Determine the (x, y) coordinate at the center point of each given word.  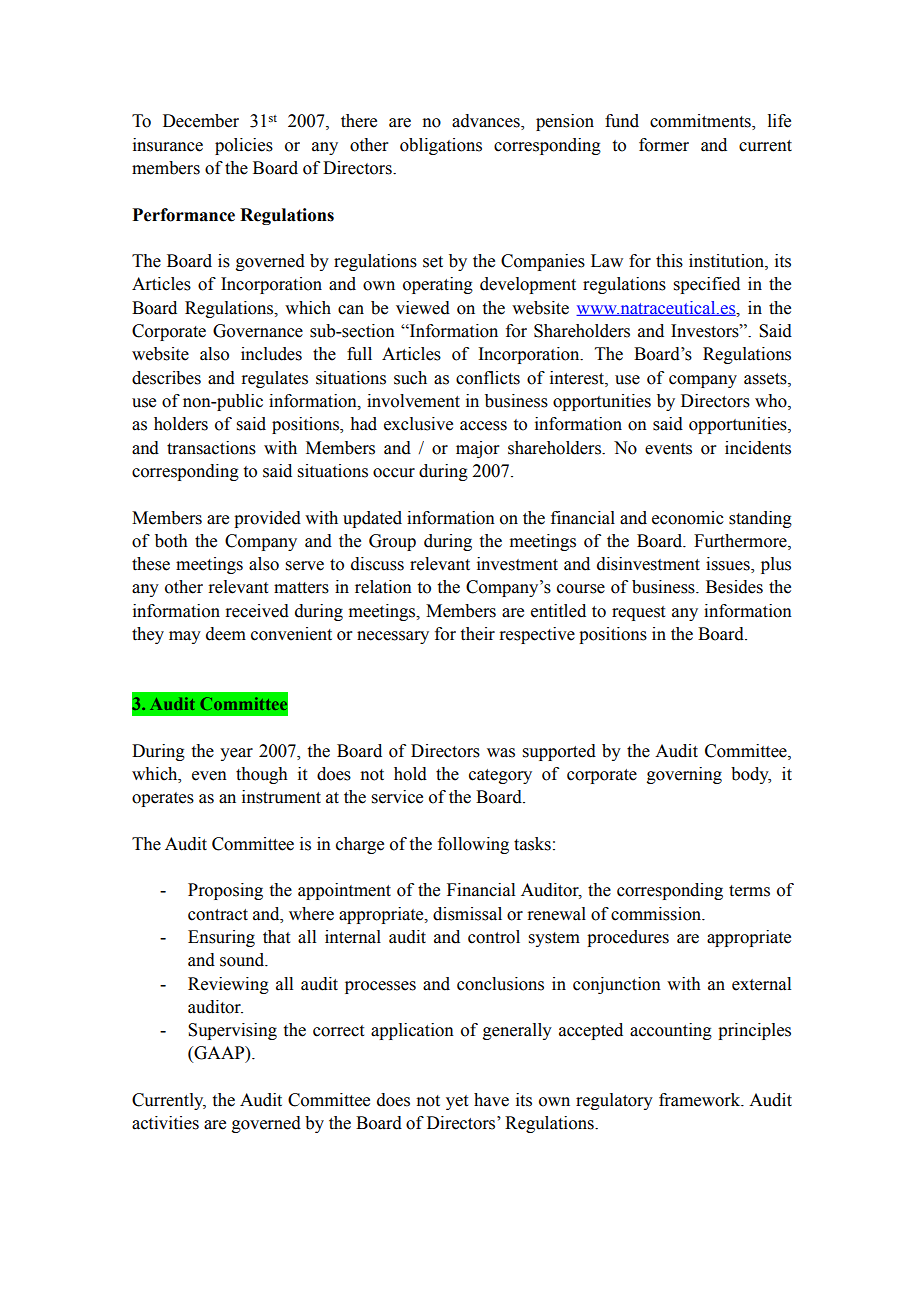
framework (701, 1100)
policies (244, 146)
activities (165, 1123)
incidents (758, 448)
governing (684, 775)
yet (457, 1102)
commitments (701, 122)
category (500, 776)
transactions (211, 448)
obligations (441, 146)
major (478, 449)
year (236, 754)
